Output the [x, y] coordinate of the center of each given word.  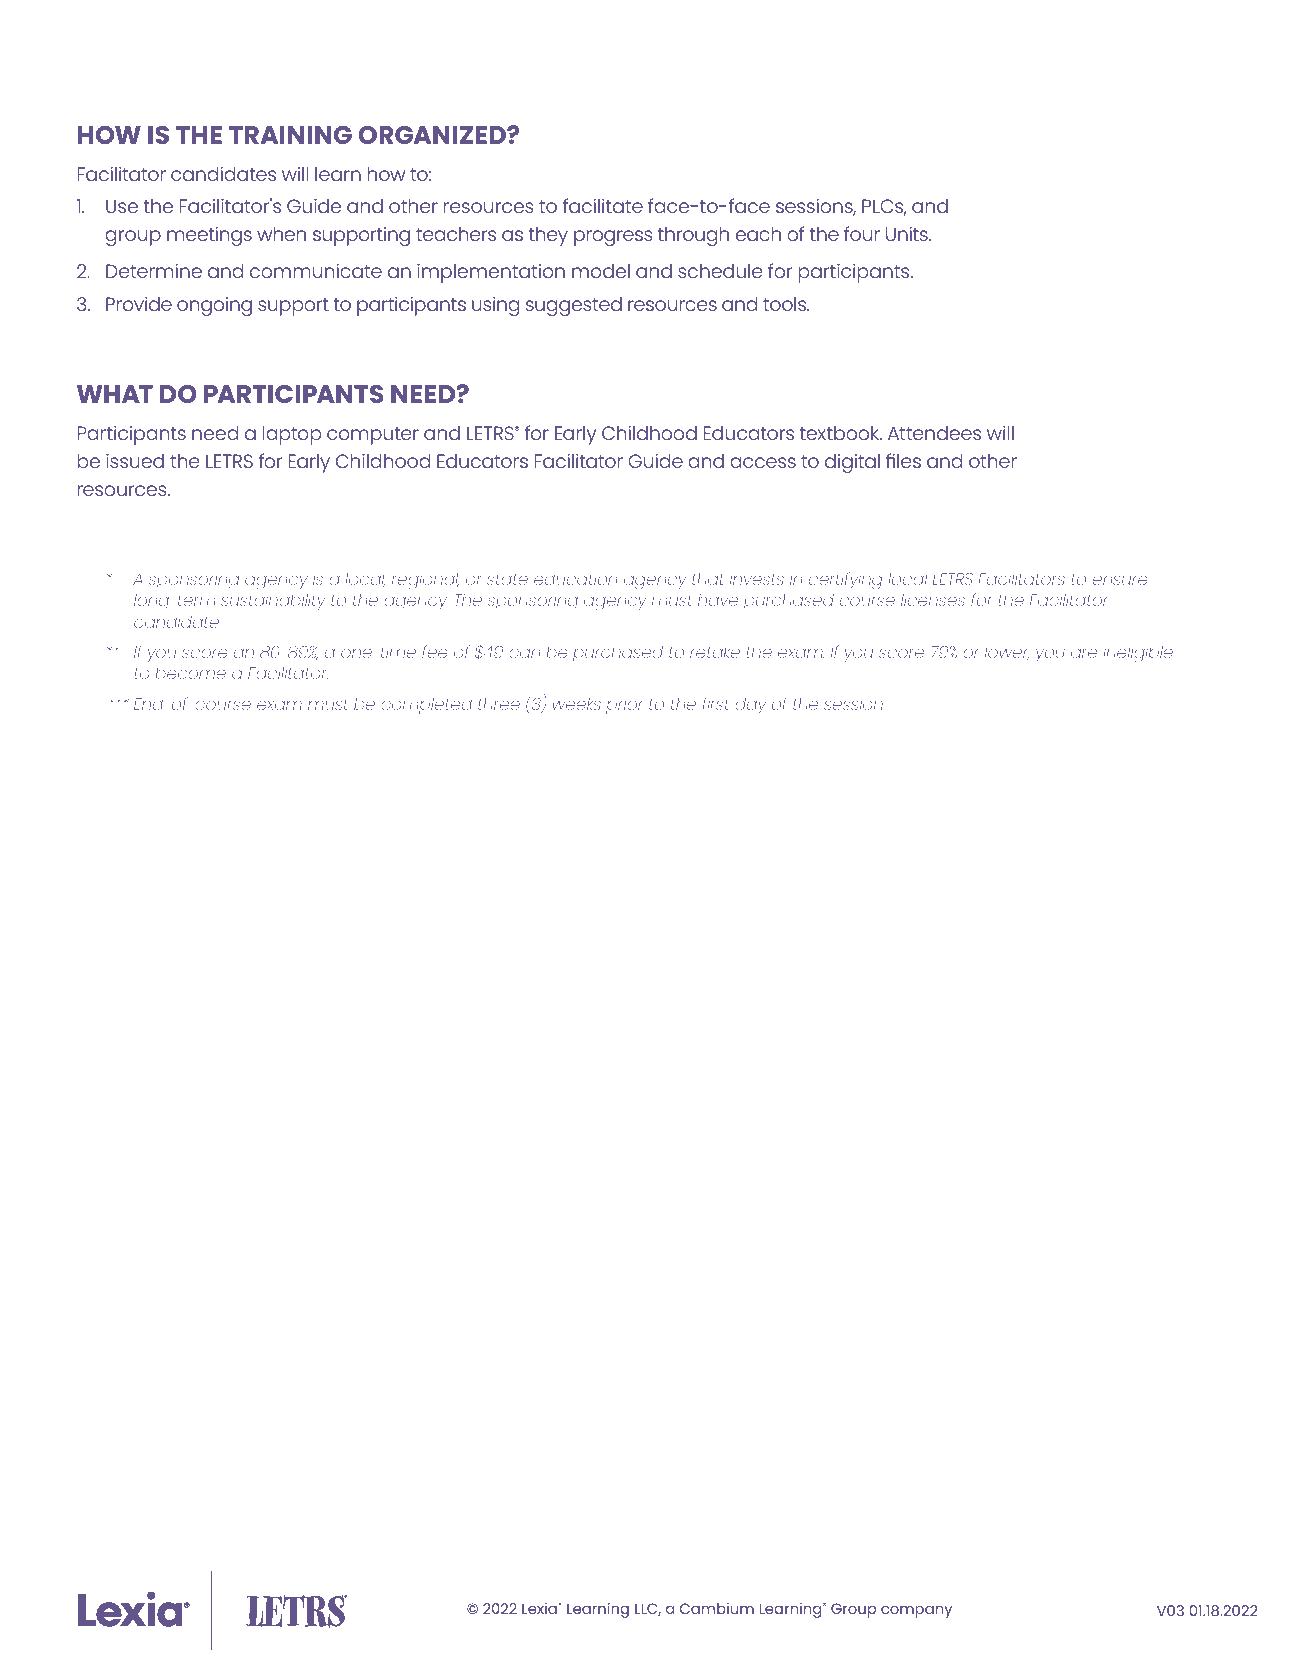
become [190, 673]
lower [1007, 653]
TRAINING [290, 135]
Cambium [717, 1608]
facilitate [602, 205]
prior [625, 705]
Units [908, 233]
